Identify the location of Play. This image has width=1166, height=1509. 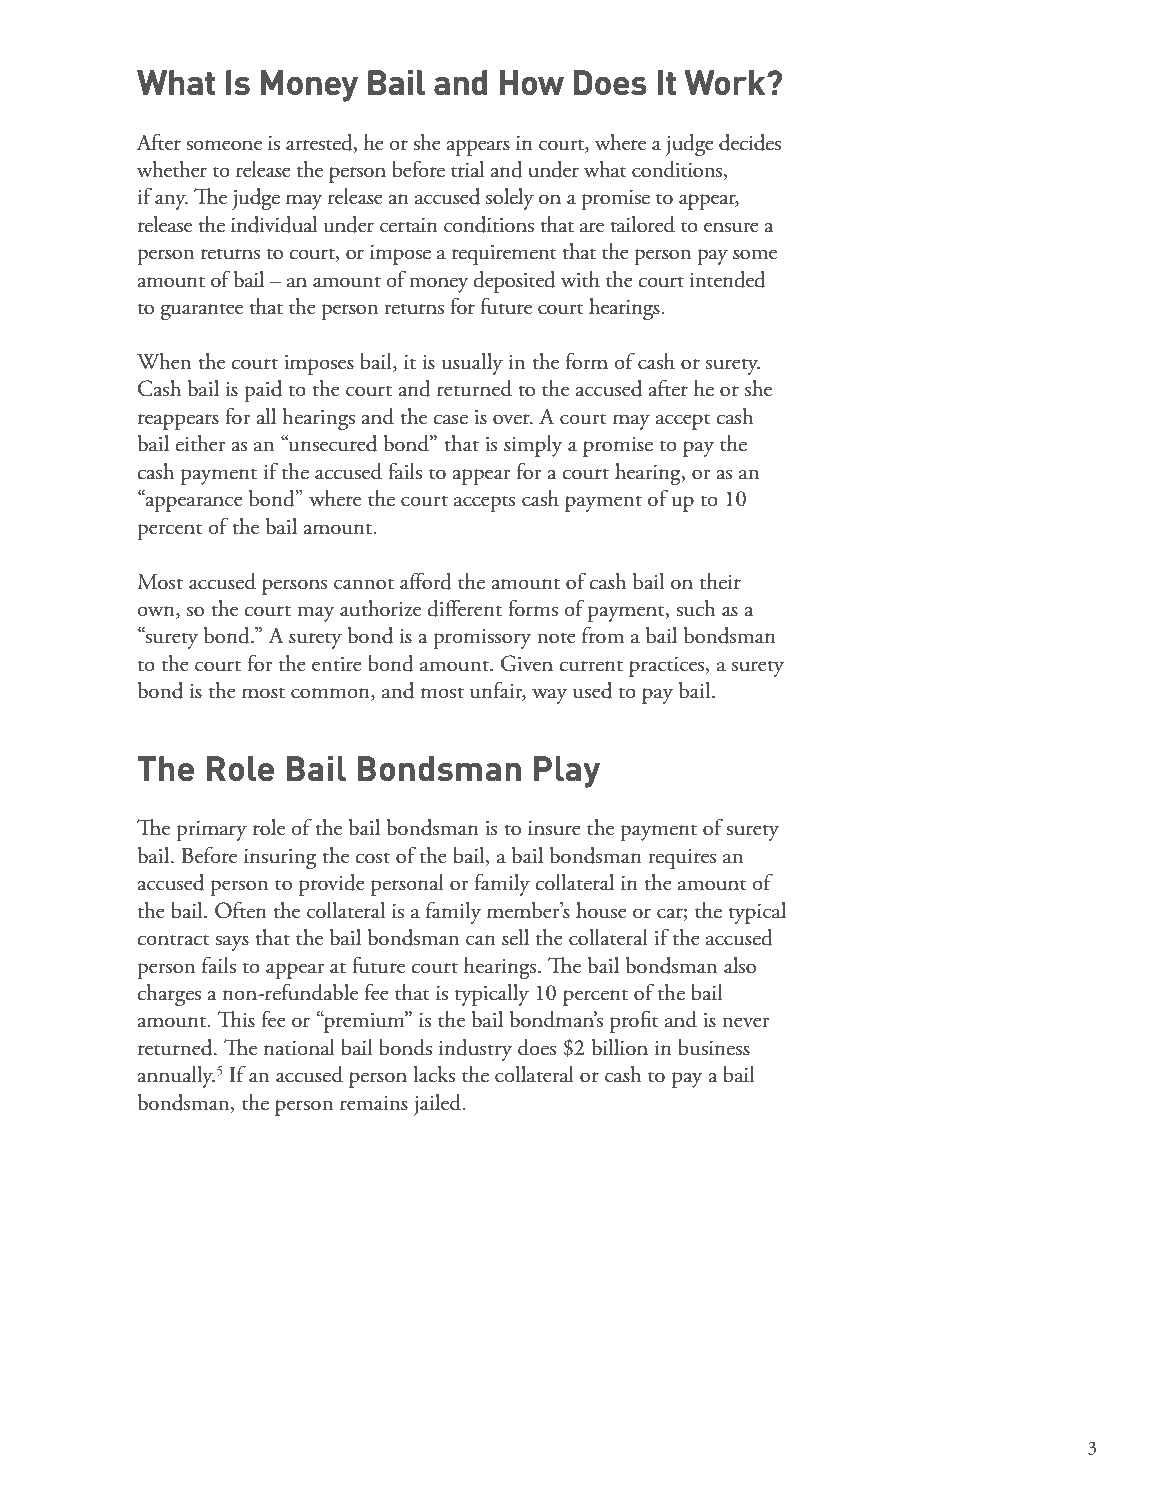
(567, 772).
